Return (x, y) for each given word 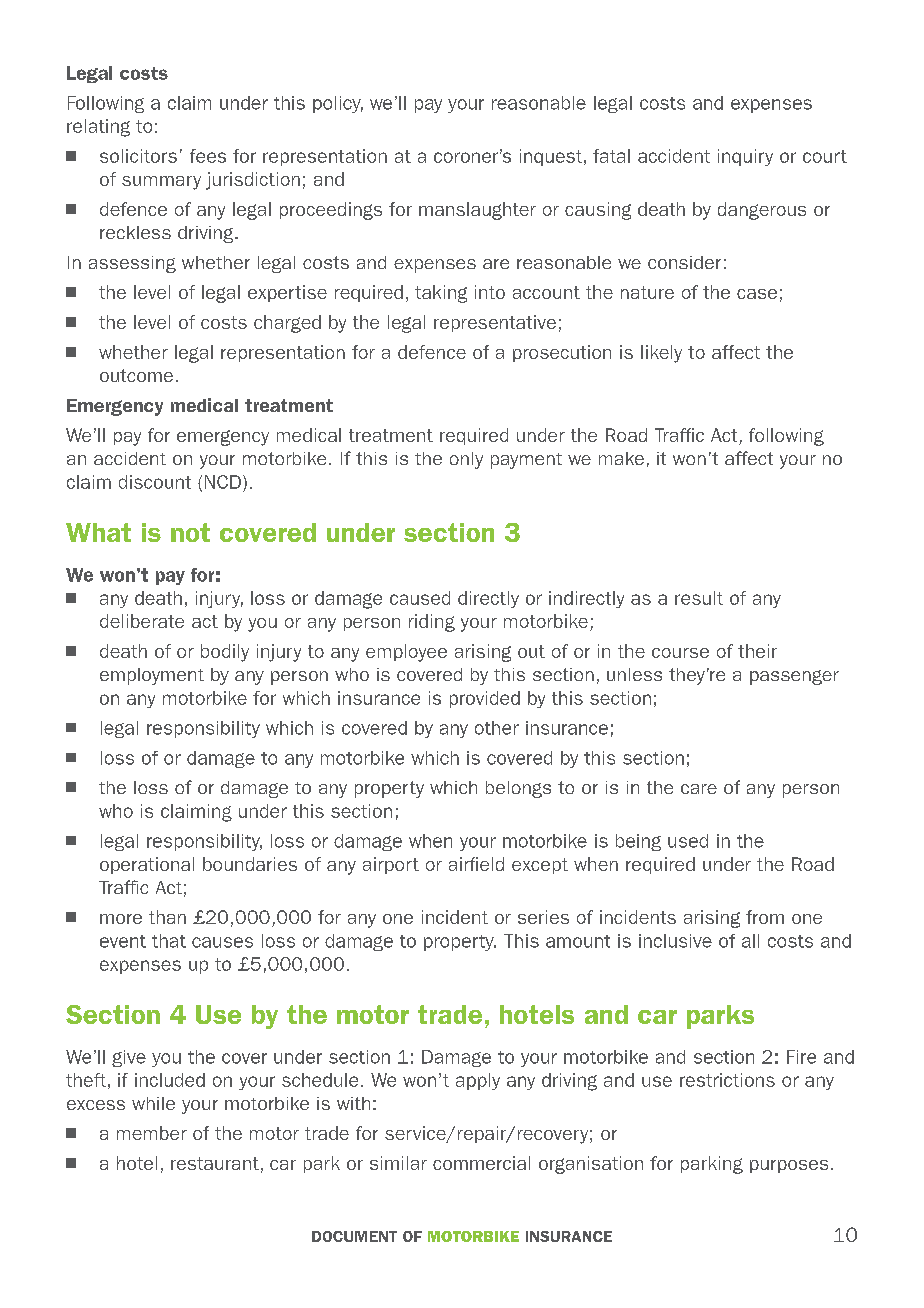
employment (152, 676)
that (169, 941)
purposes (789, 1166)
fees (208, 156)
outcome (136, 375)
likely (661, 354)
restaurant (215, 1163)
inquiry (745, 157)
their (757, 651)
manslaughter (477, 211)
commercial (481, 1163)
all (750, 941)
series (543, 917)
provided (485, 699)
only (466, 460)
